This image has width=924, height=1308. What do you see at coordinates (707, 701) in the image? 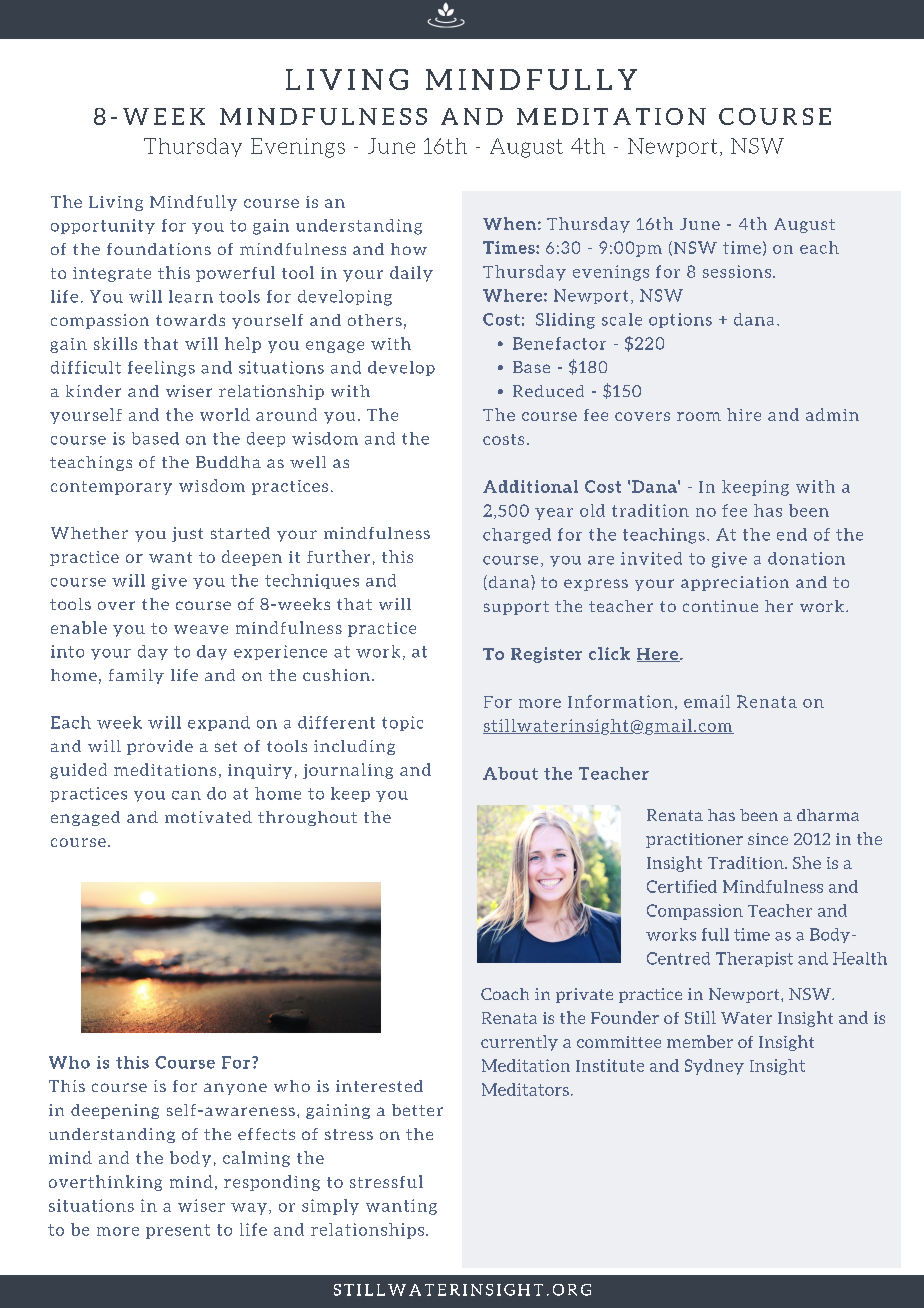
I see `email` at bounding box center [707, 701].
